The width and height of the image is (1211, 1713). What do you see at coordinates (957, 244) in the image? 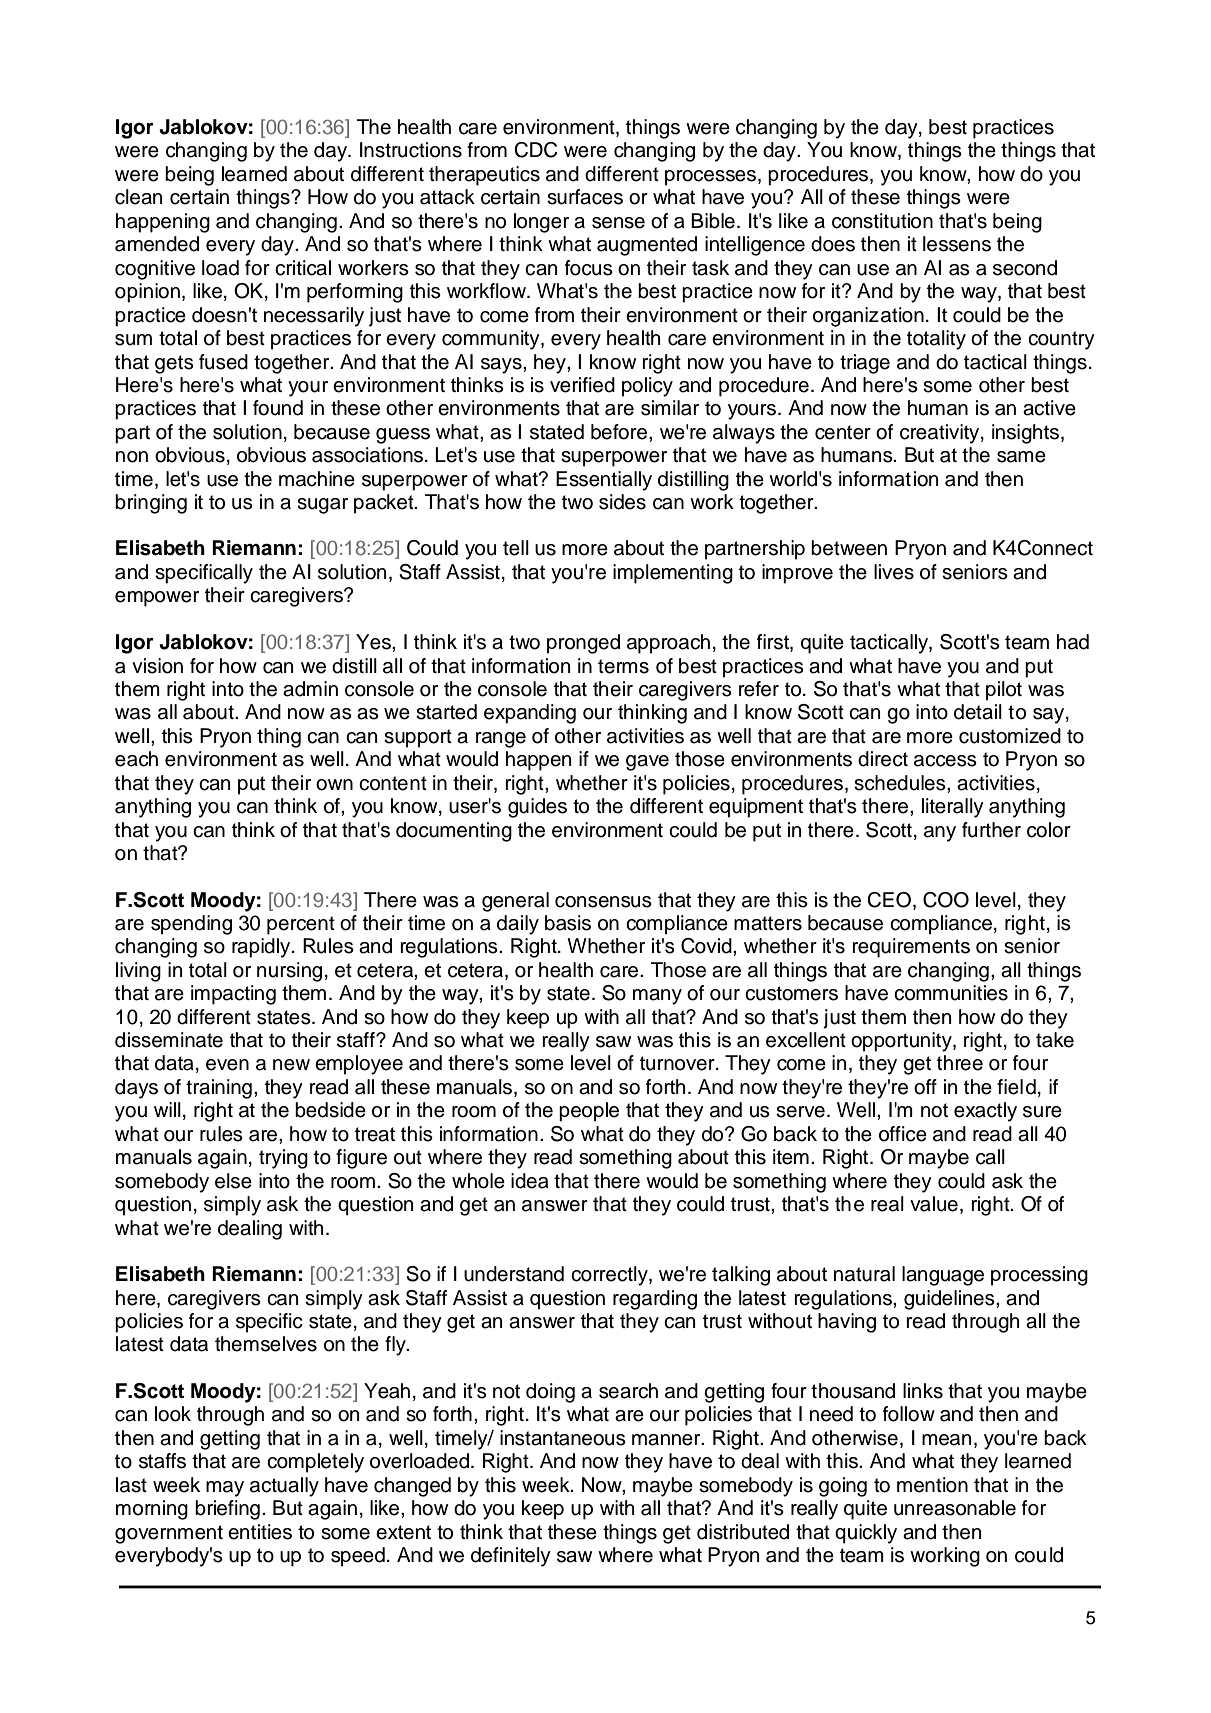
I see `lessens` at bounding box center [957, 244].
